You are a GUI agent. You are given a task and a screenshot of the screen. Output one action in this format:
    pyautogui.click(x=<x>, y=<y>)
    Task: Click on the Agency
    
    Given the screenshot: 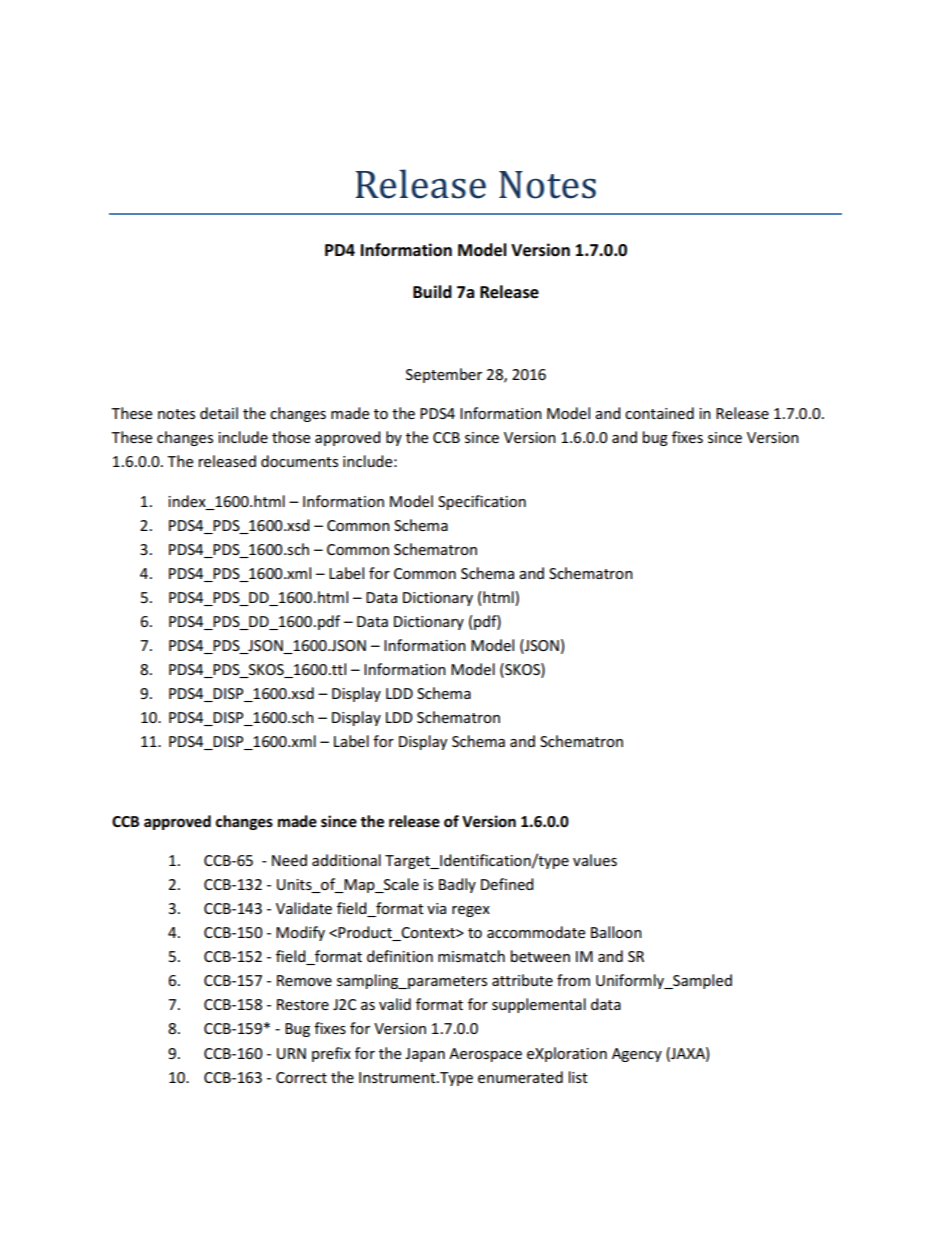 What is the action you would take?
    pyautogui.click(x=637, y=1055)
